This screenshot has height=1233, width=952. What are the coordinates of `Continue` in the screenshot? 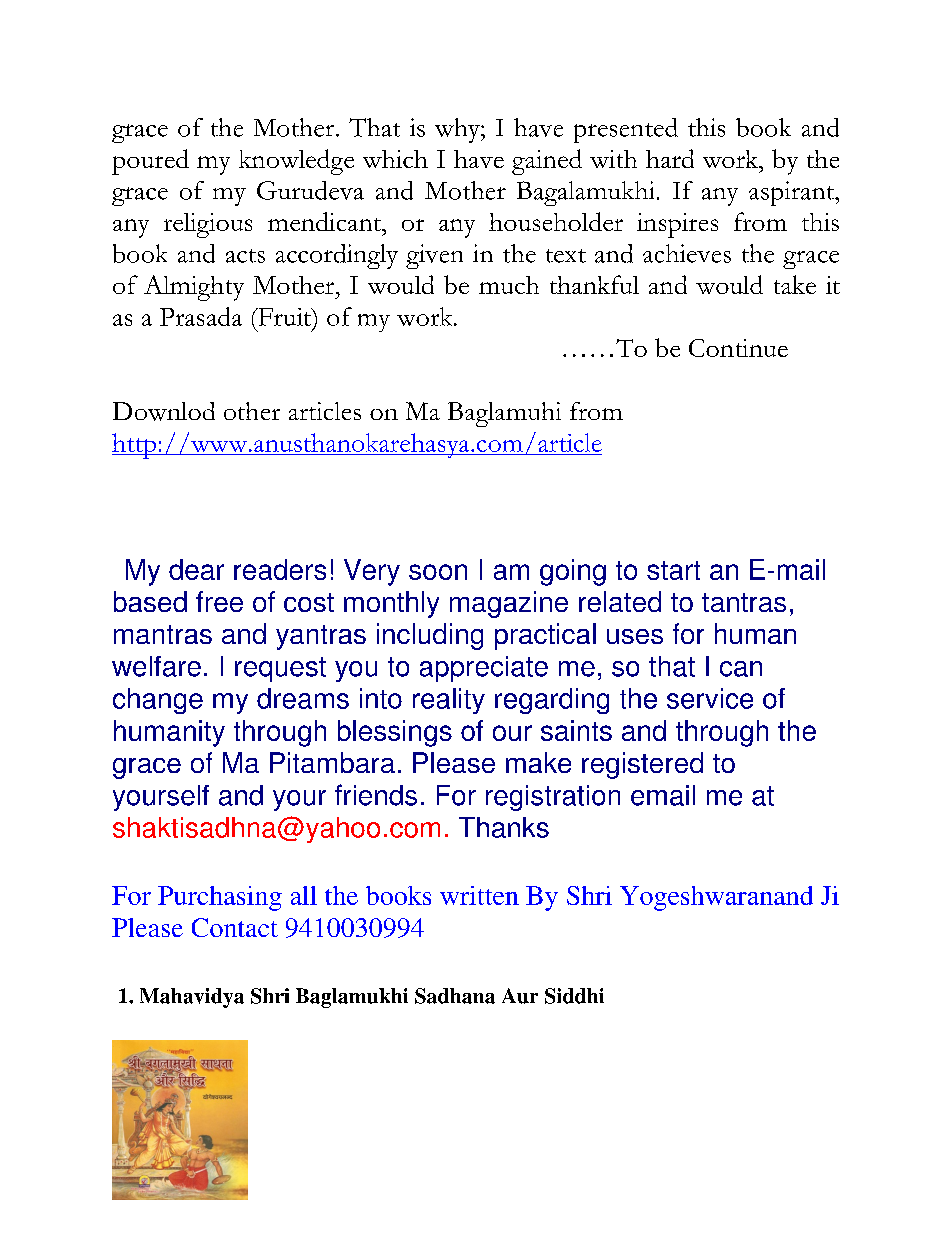 It's located at (738, 348).
